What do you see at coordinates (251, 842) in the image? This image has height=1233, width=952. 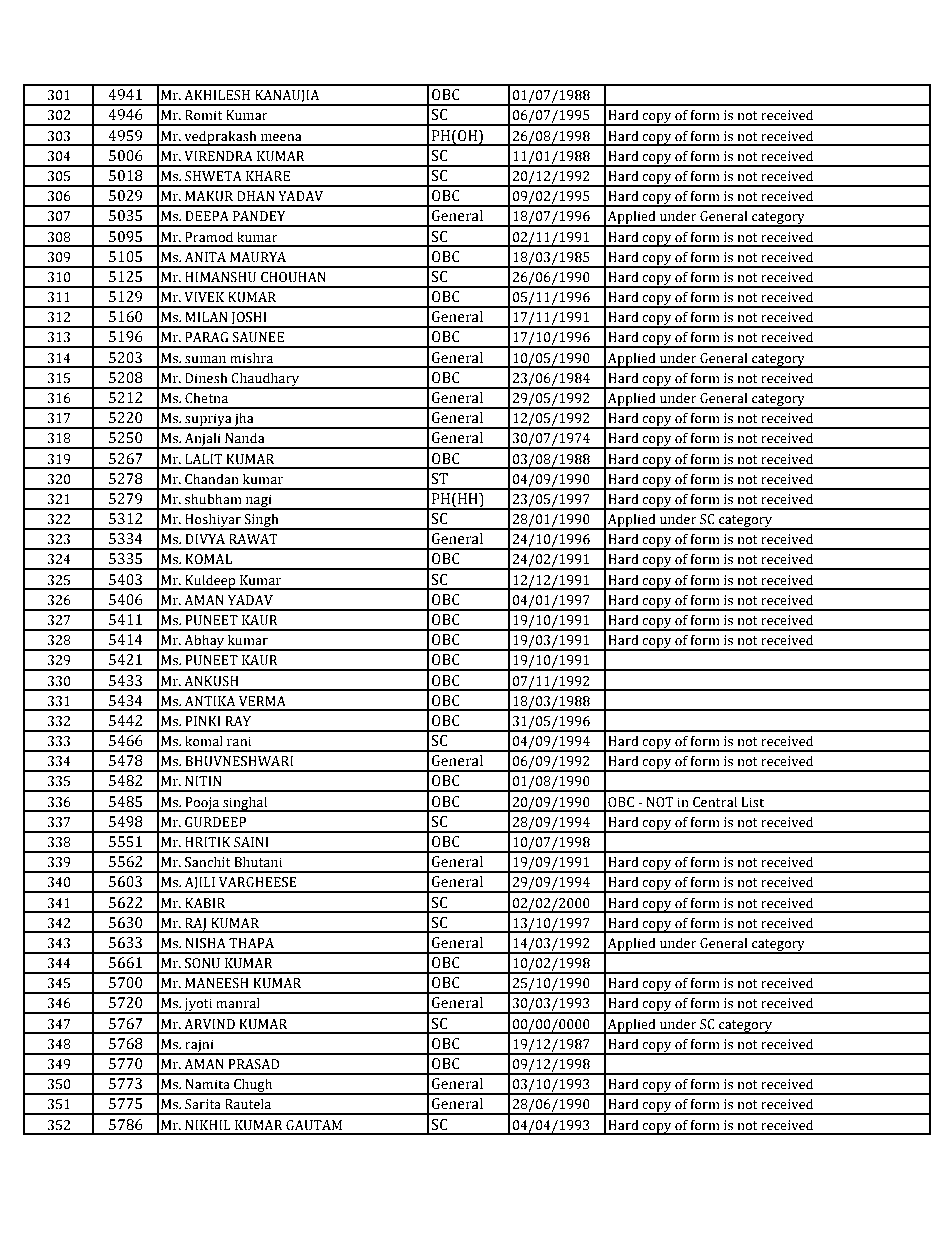 I see `SAINI` at bounding box center [251, 842].
